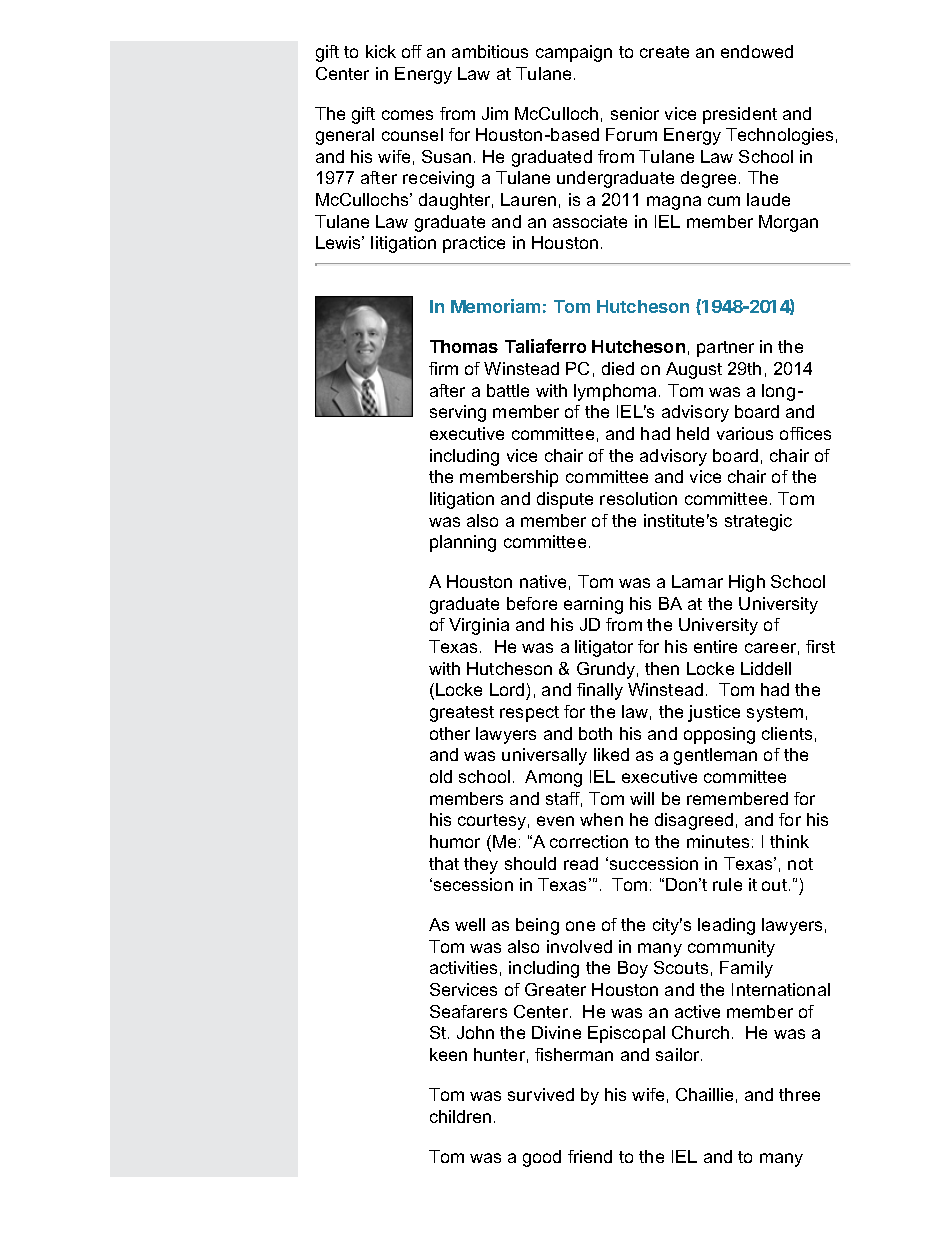  I want to click on friend, so click(590, 1156).
